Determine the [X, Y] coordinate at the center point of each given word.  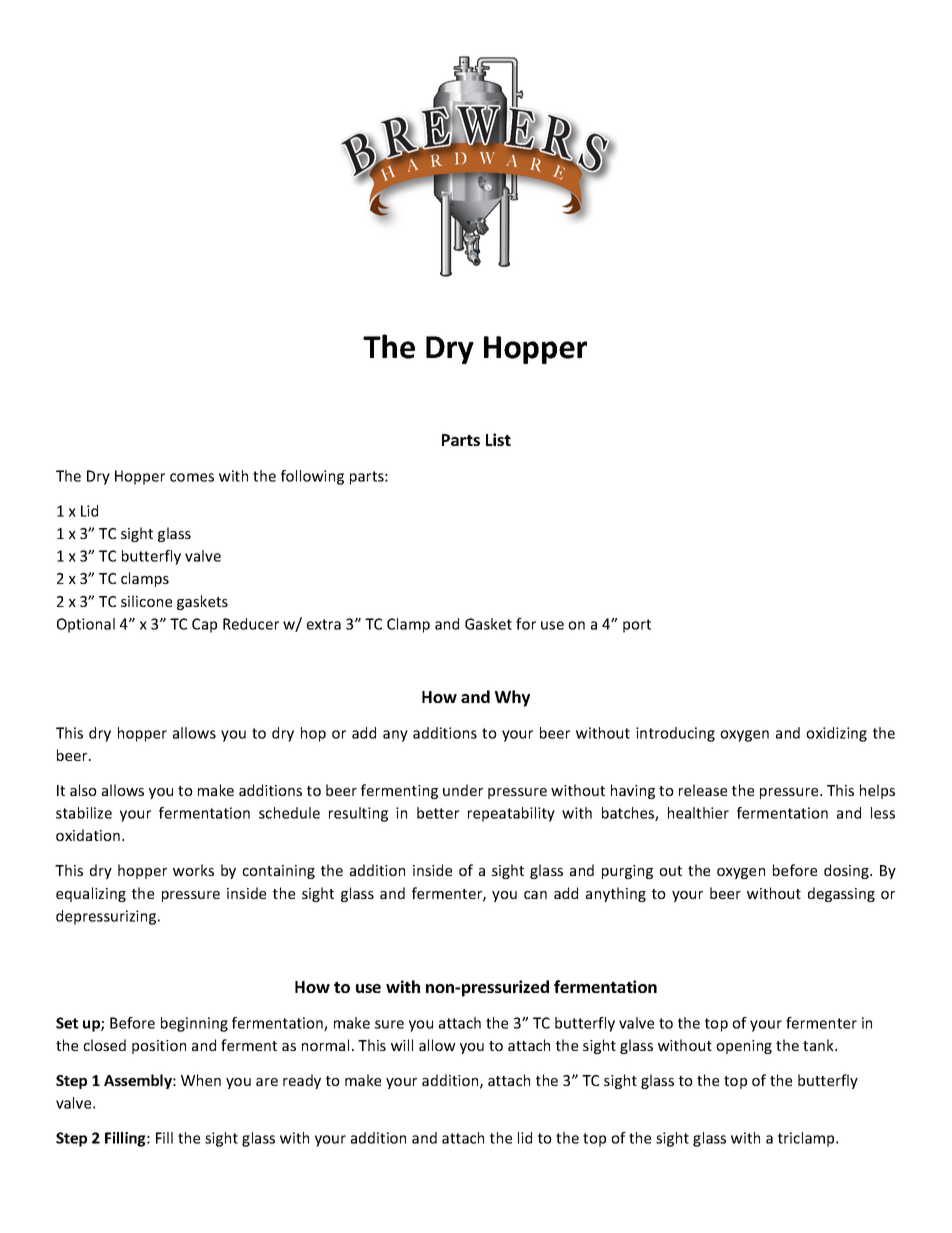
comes [192, 477]
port [637, 626]
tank [819, 1045]
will [402, 1045]
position [159, 1047]
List [498, 439]
